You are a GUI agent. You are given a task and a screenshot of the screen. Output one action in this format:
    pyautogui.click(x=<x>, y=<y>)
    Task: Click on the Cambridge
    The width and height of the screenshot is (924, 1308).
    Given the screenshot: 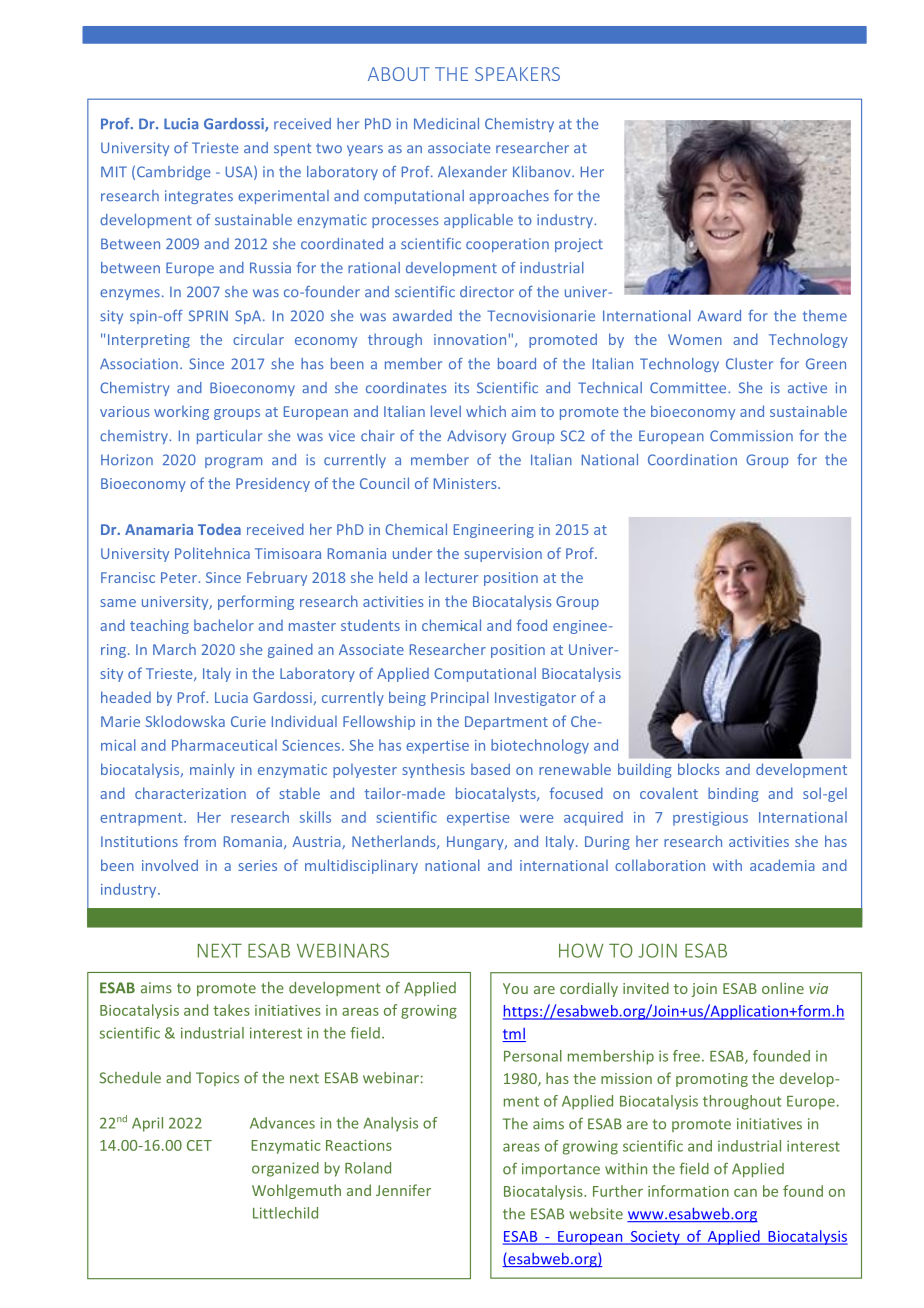 What is the action you would take?
    pyautogui.click(x=173, y=173)
